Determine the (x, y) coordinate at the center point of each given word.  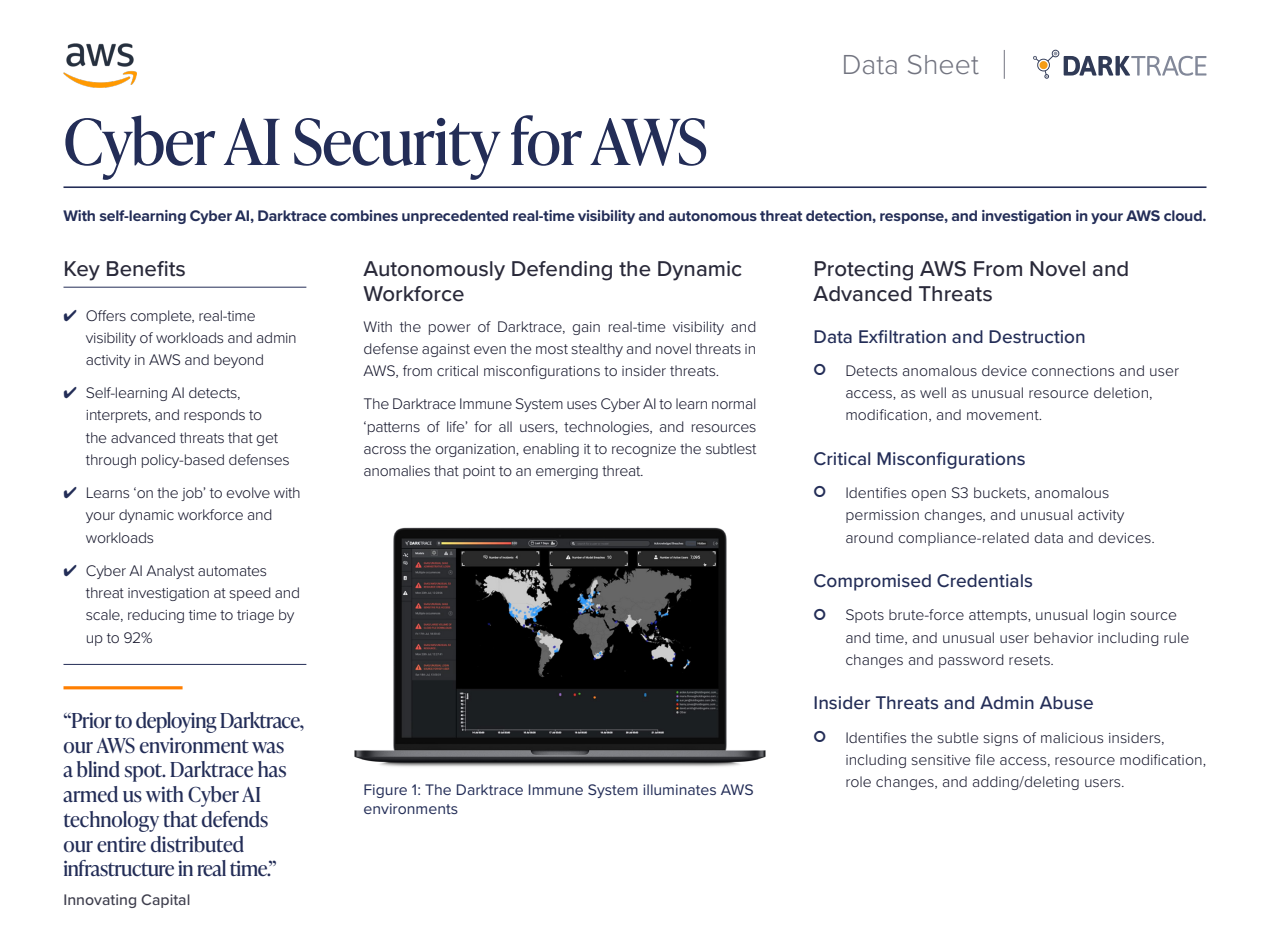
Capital (165, 901)
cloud (1184, 215)
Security (397, 149)
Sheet (943, 64)
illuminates (679, 789)
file (985, 759)
